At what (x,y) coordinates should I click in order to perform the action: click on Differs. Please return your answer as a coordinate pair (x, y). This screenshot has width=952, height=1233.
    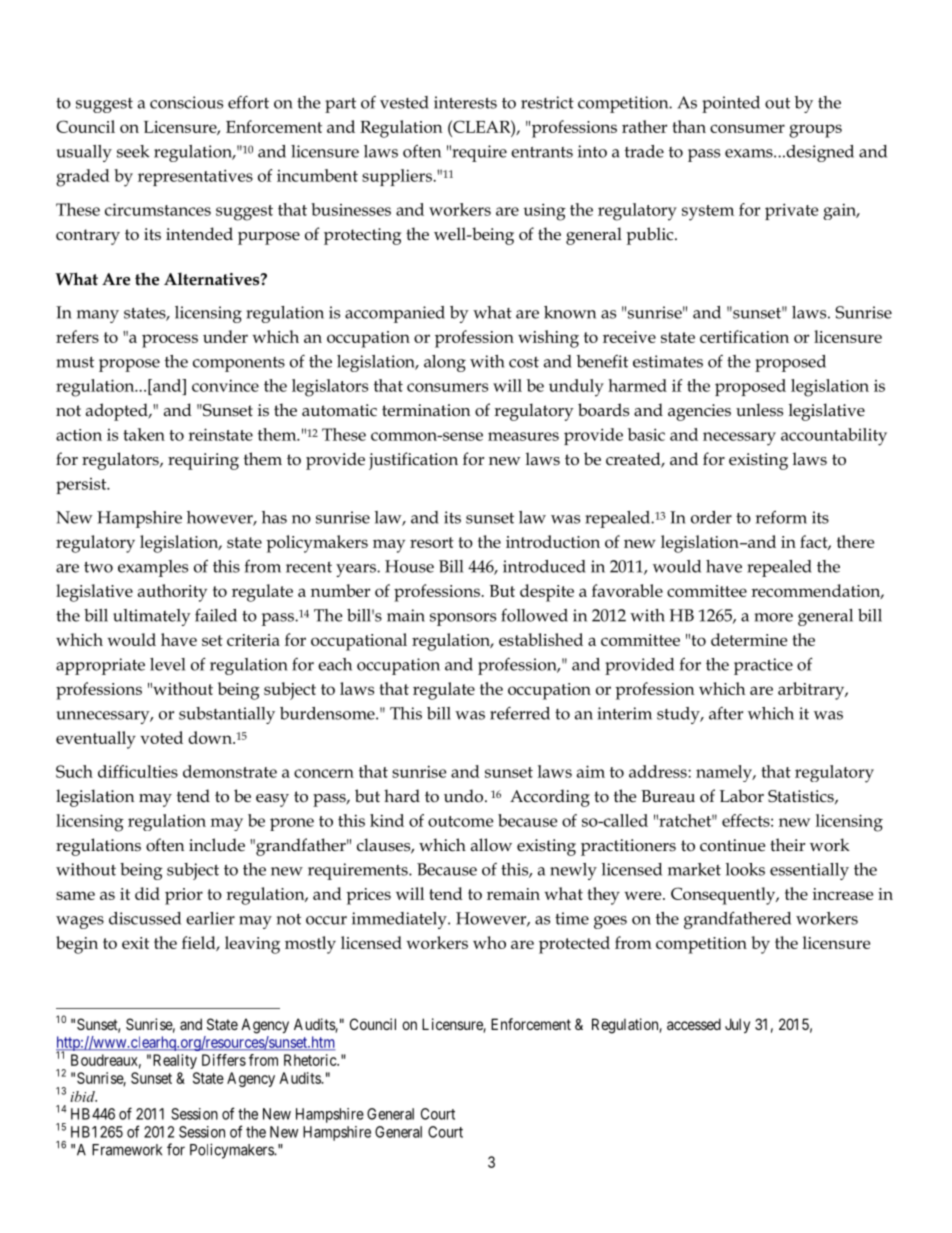
    Looking at the image, I should click on (224, 1060).
